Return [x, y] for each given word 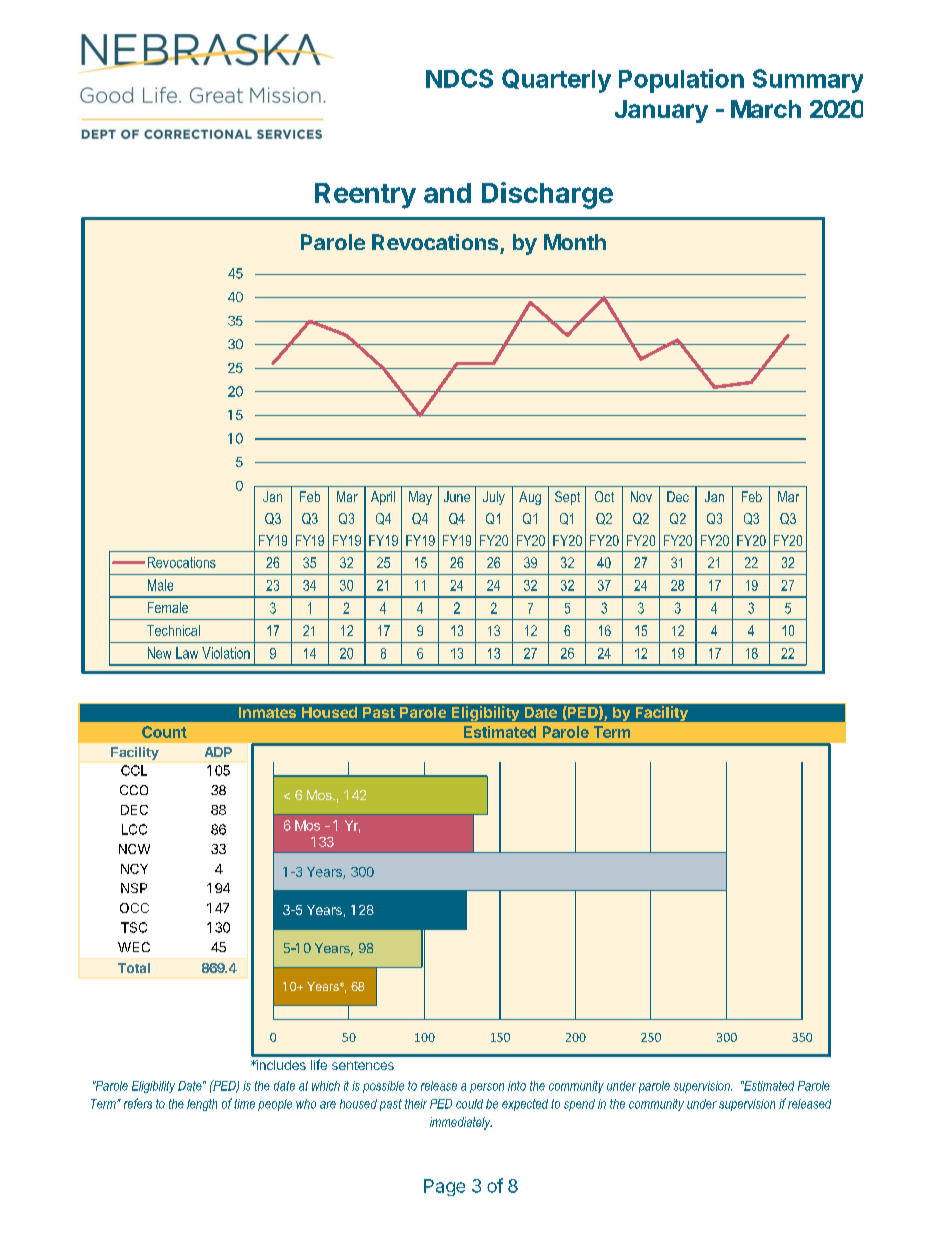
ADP [218, 752]
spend [579, 1105]
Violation [226, 653]
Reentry [365, 196]
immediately [461, 1123]
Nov [641, 496]
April [383, 498]
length [202, 1105]
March [766, 109]
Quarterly [556, 81]
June [457, 496]
